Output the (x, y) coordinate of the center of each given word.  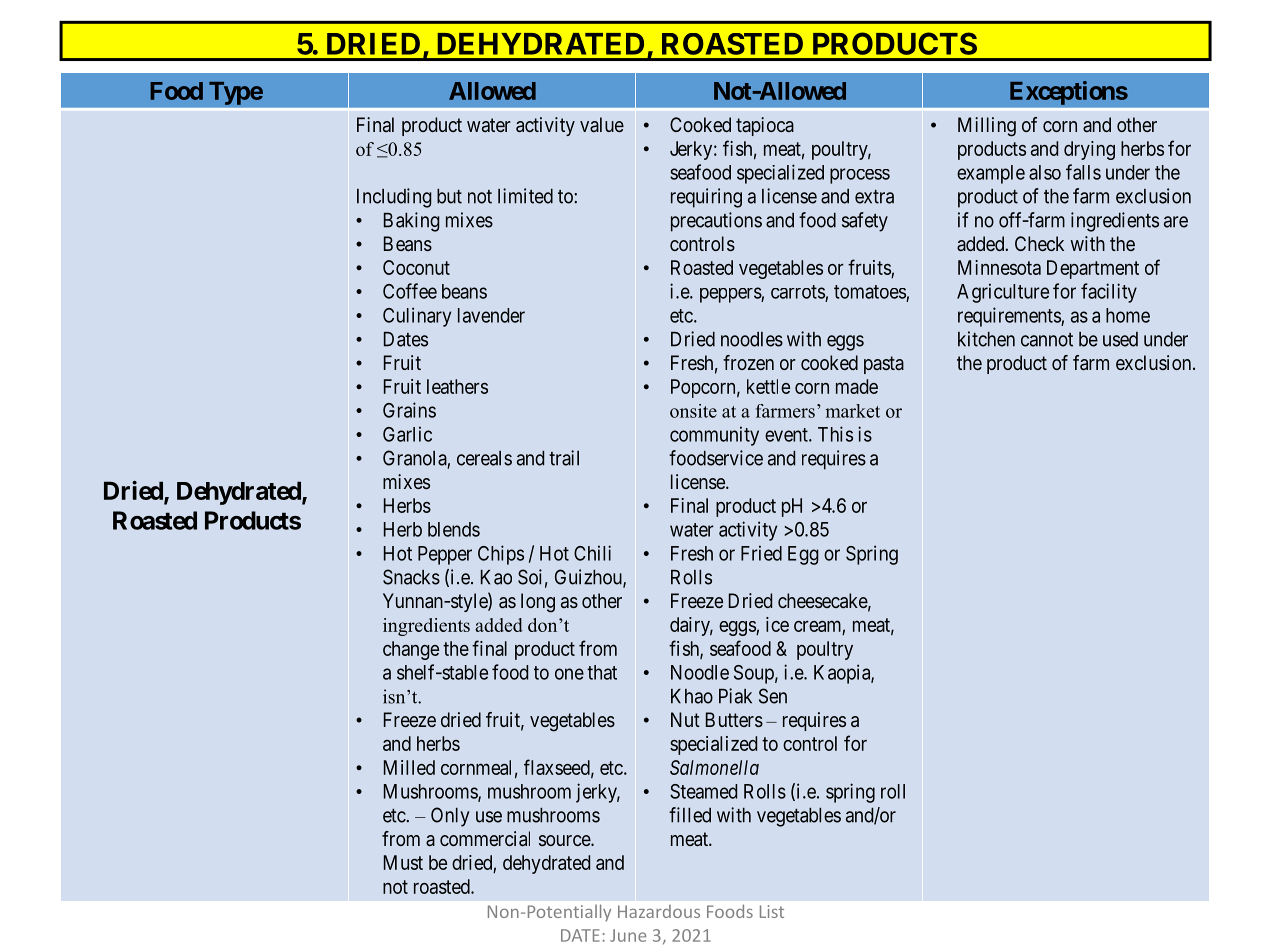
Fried (761, 553)
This (835, 434)
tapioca (765, 126)
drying (1089, 150)
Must (403, 862)
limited (525, 196)
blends (454, 529)
